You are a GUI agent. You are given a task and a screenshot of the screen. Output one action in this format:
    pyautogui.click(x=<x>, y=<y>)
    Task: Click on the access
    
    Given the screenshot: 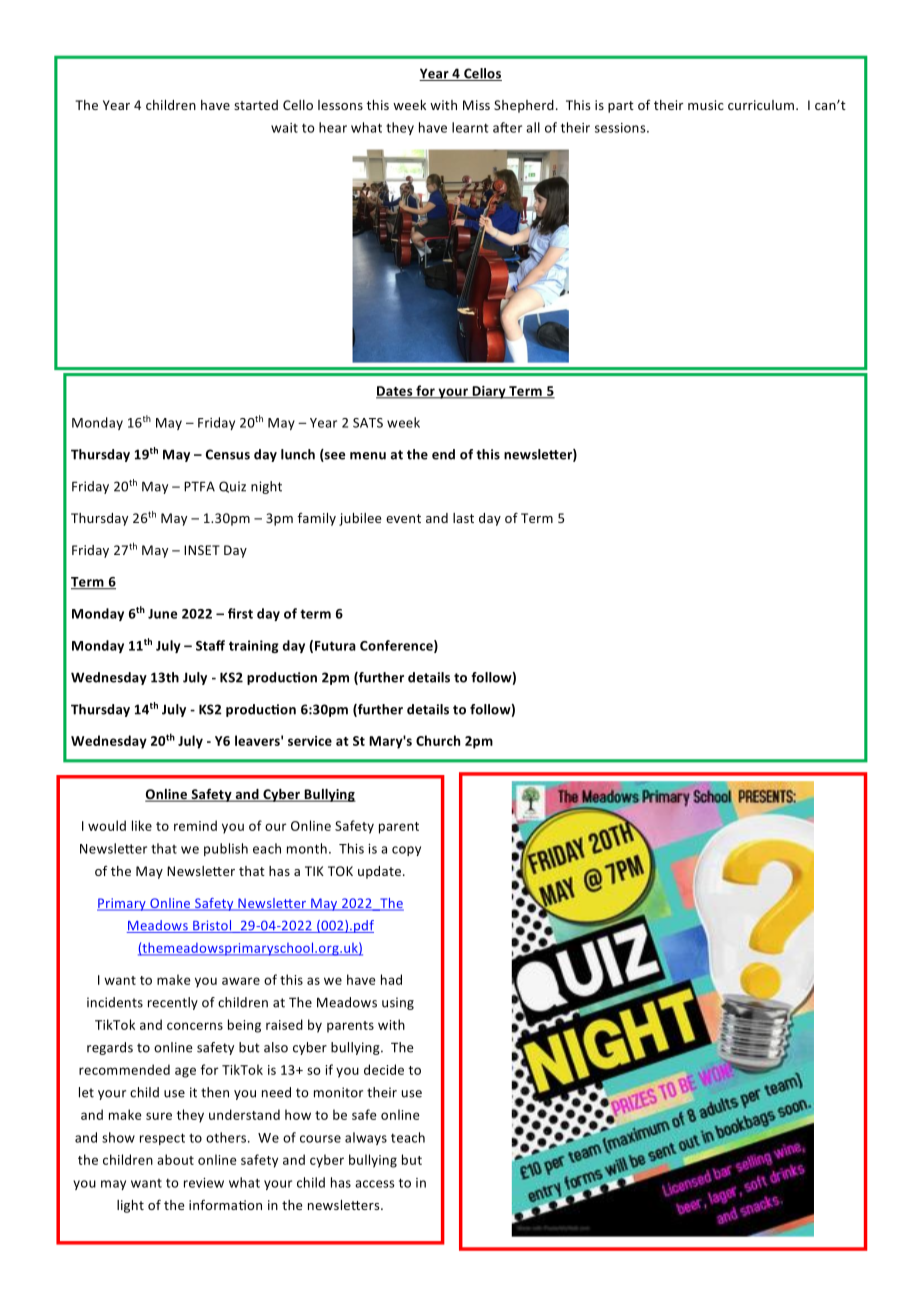 What is the action you would take?
    pyautogui.click(x=375, y=1184)
